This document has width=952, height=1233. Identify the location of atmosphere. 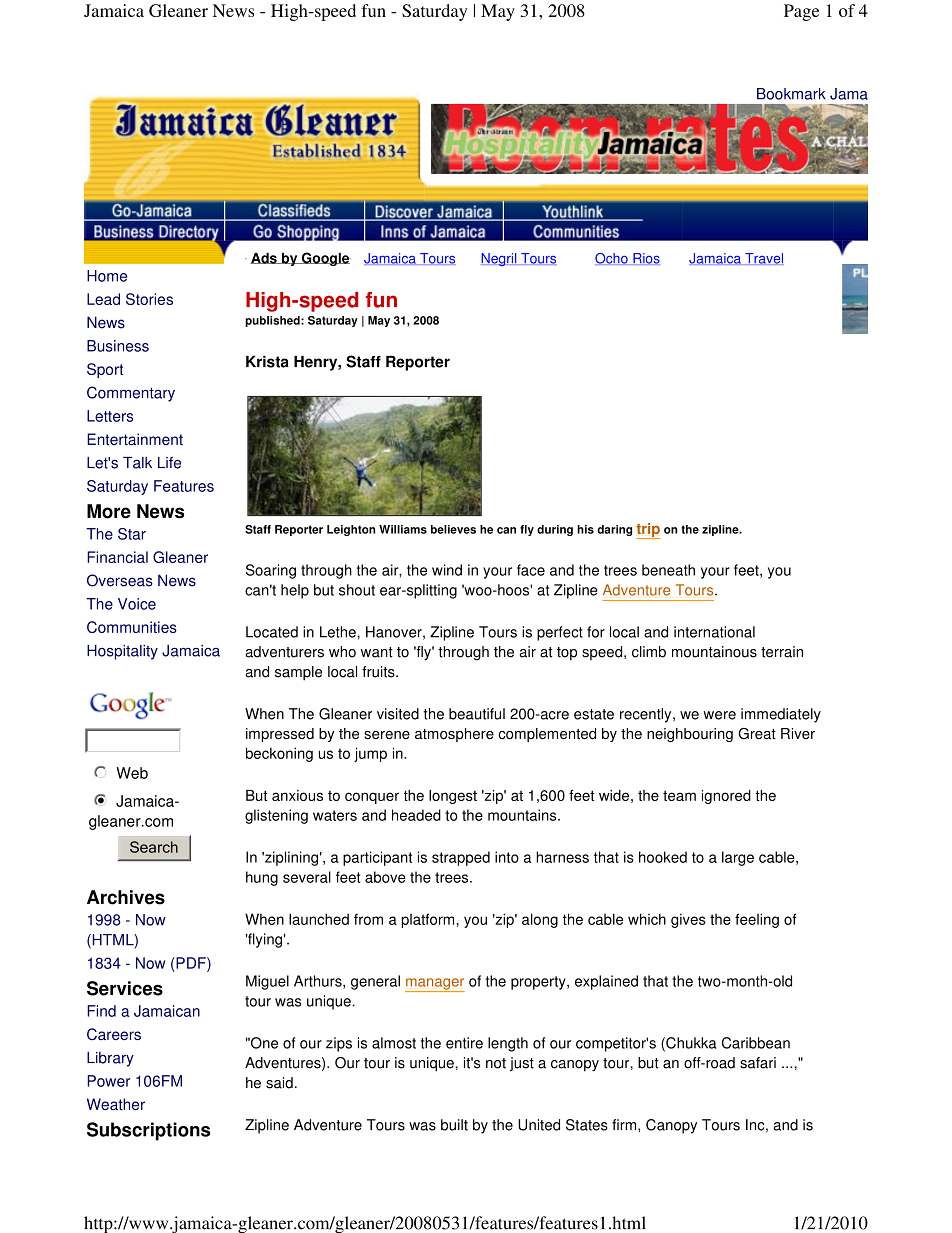
(454, 735).
